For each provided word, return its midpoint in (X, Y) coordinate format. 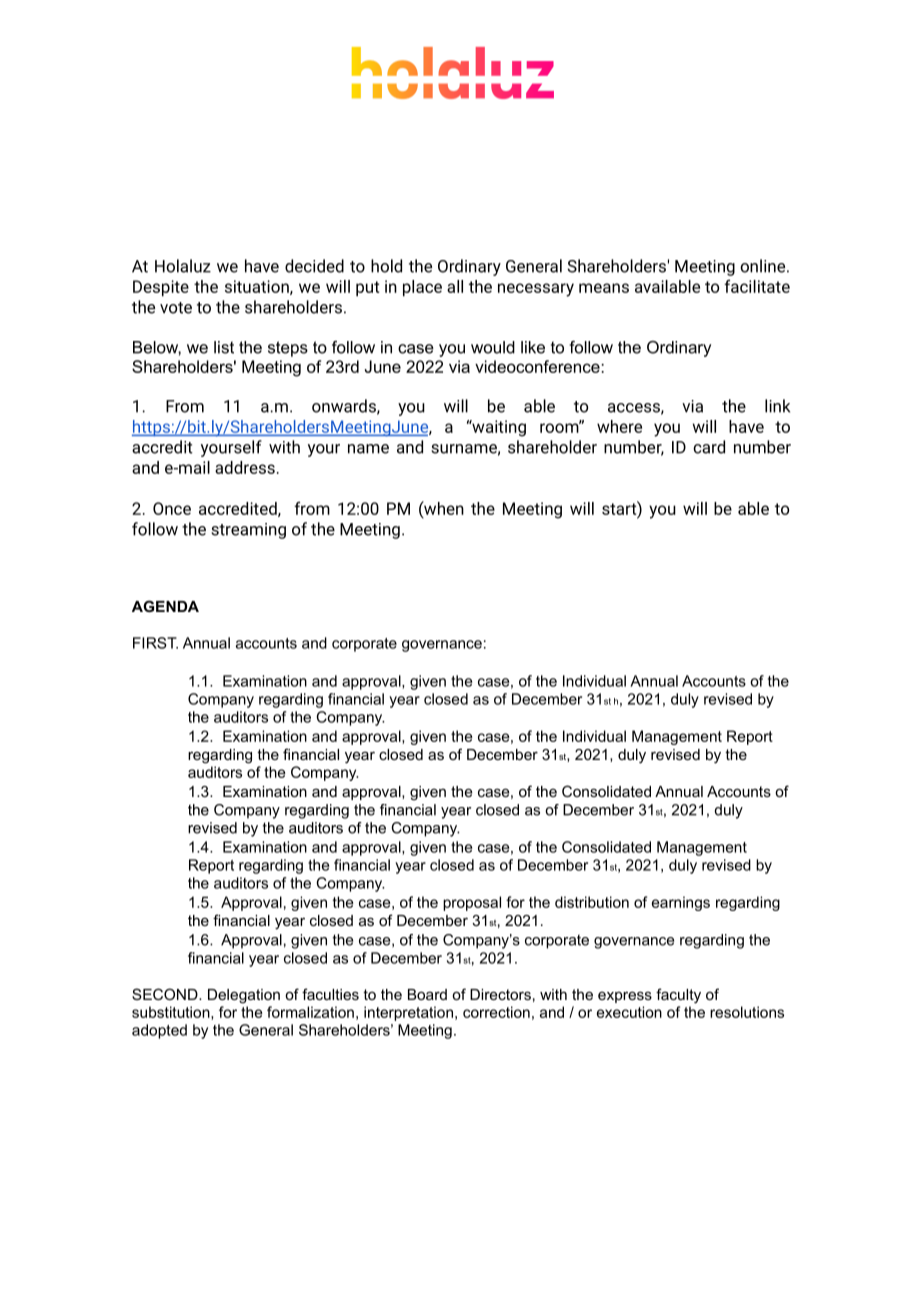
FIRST (155, 643)
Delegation (244, 996)
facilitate (757, 286)
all (455, 286)
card (709, 447)
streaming (248, 531)
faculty (678, 996)
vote (176, 308)
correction (496, 1012)
